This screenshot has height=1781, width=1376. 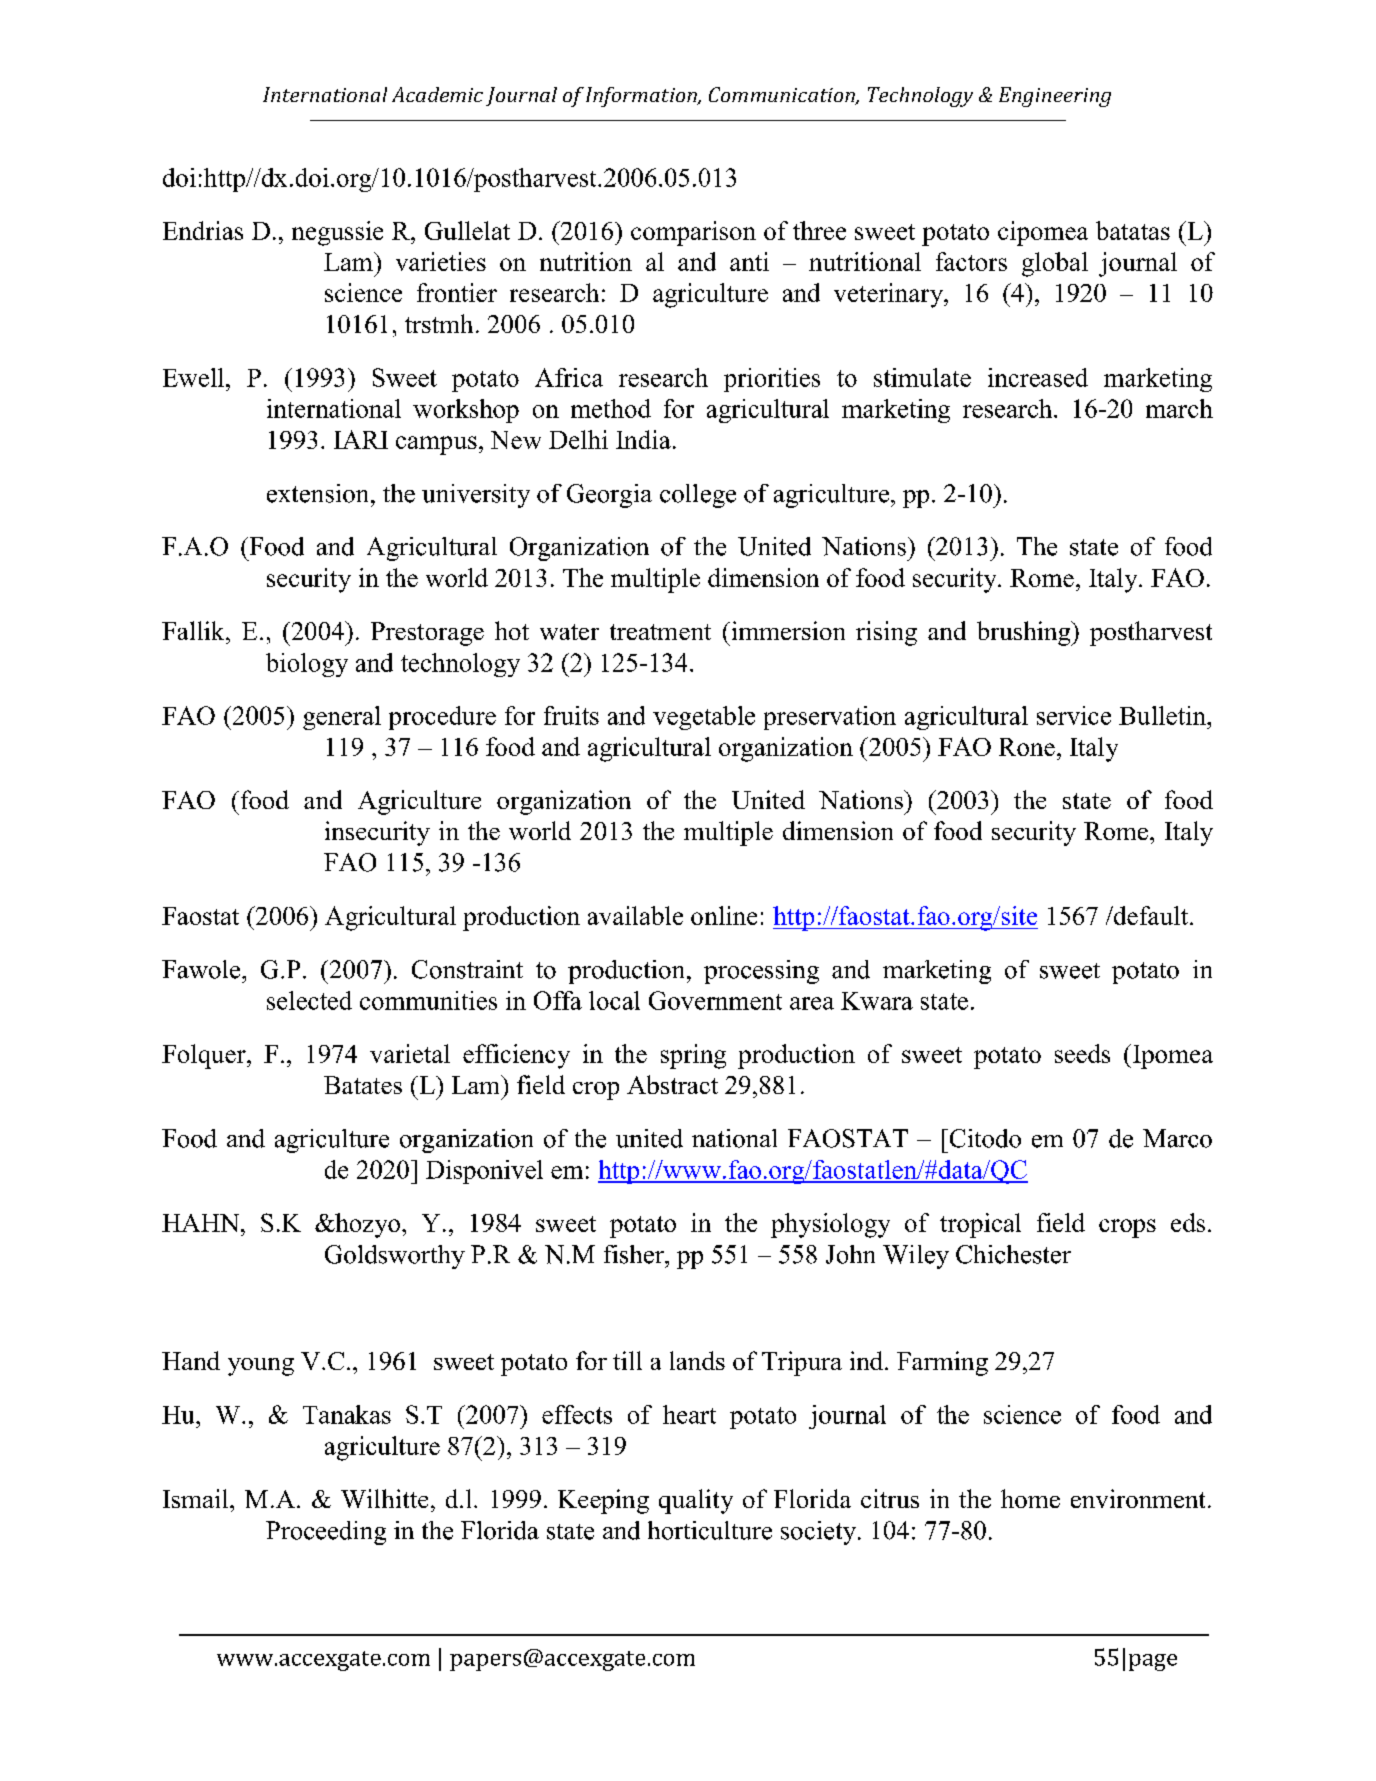 What do you see at coordinates (704, 718) in the screenshot?
I see `vegetable` at bounding box center [704, 718].
